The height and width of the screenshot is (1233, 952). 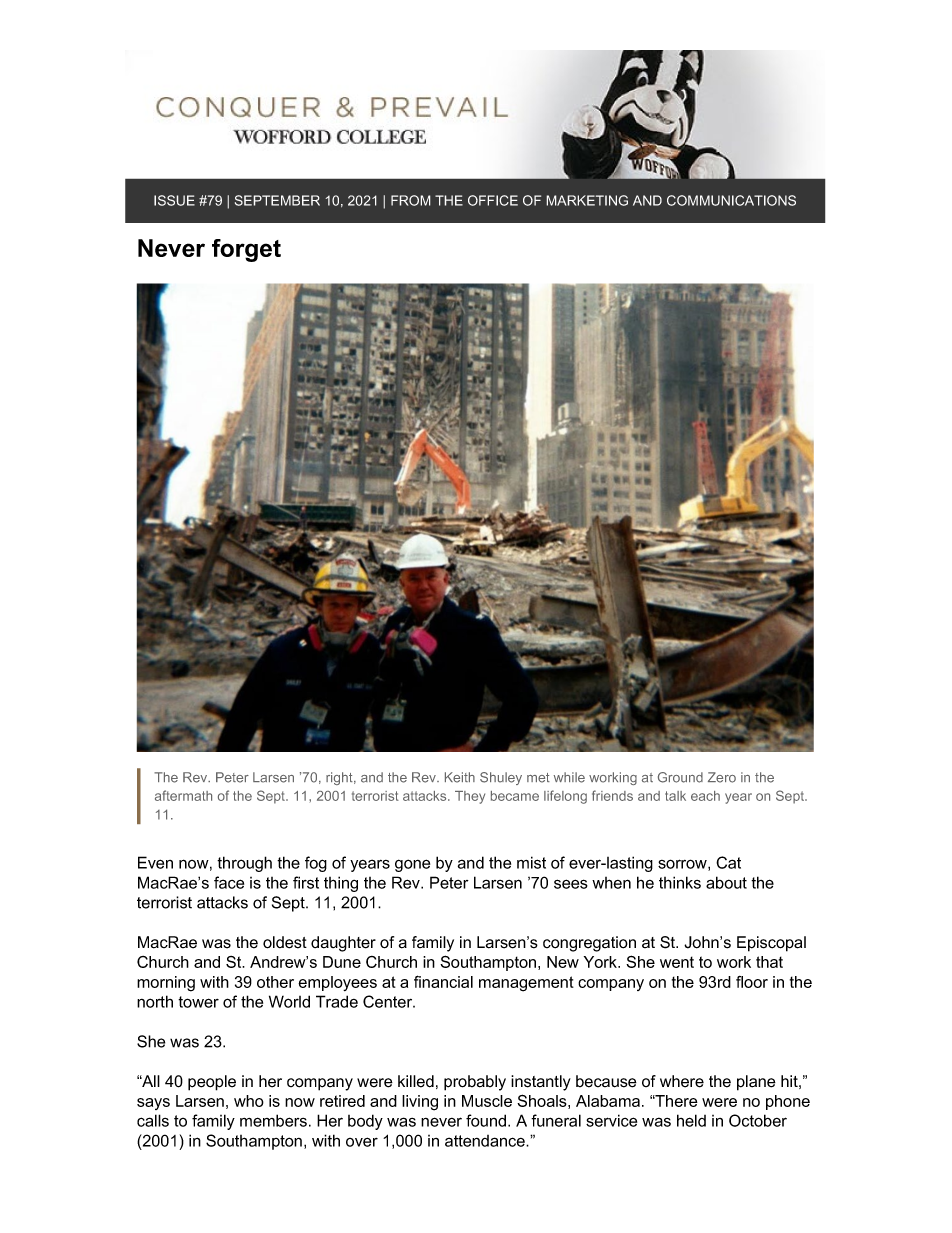 I want to click on aftermath, so click(x=183, y=795).
